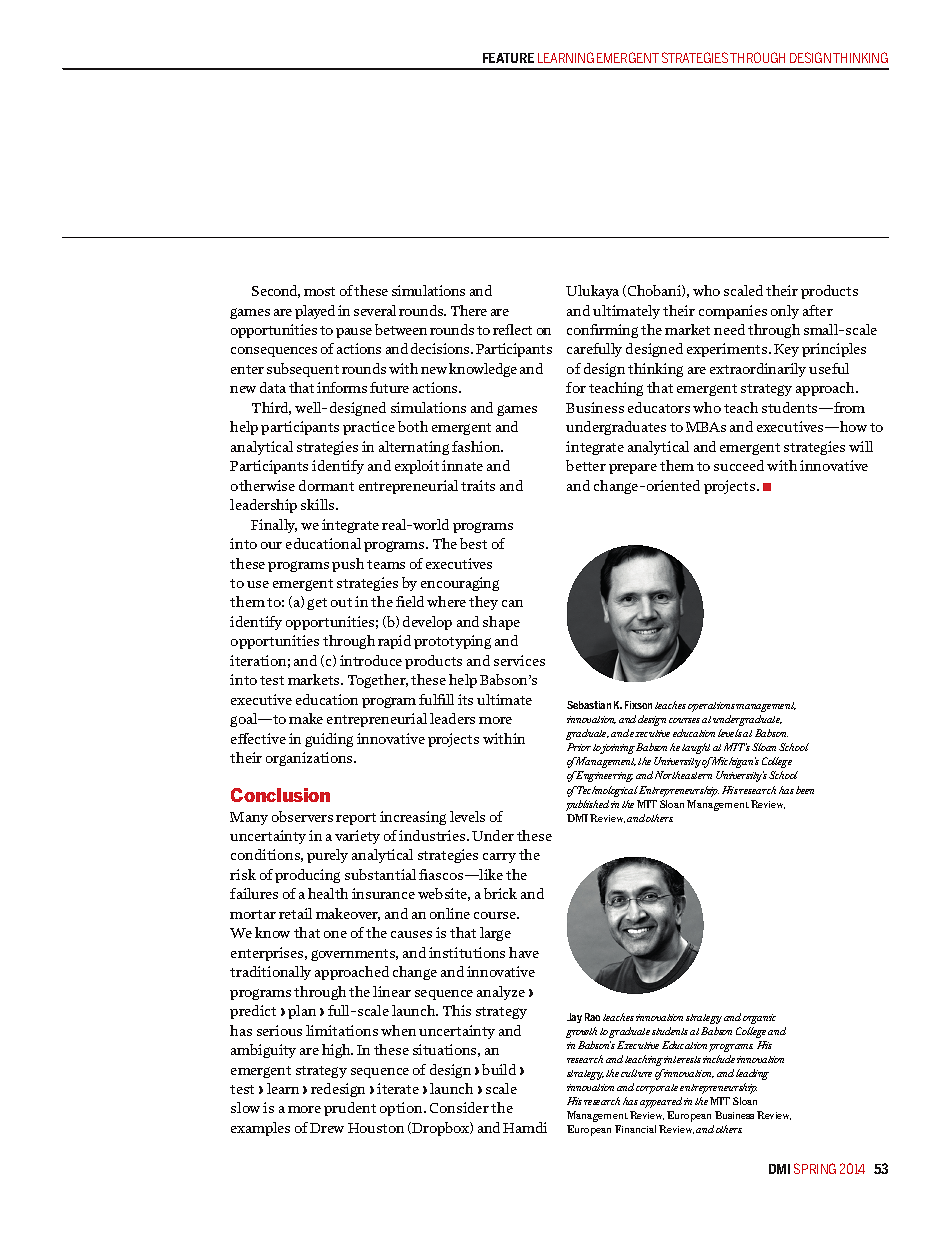 Image resolution: width=952 pixels, height=1233 pixels. What do you see at coordinates (785, 312) in the screenshot?
I see `only` at bounding box center [785, 312].
